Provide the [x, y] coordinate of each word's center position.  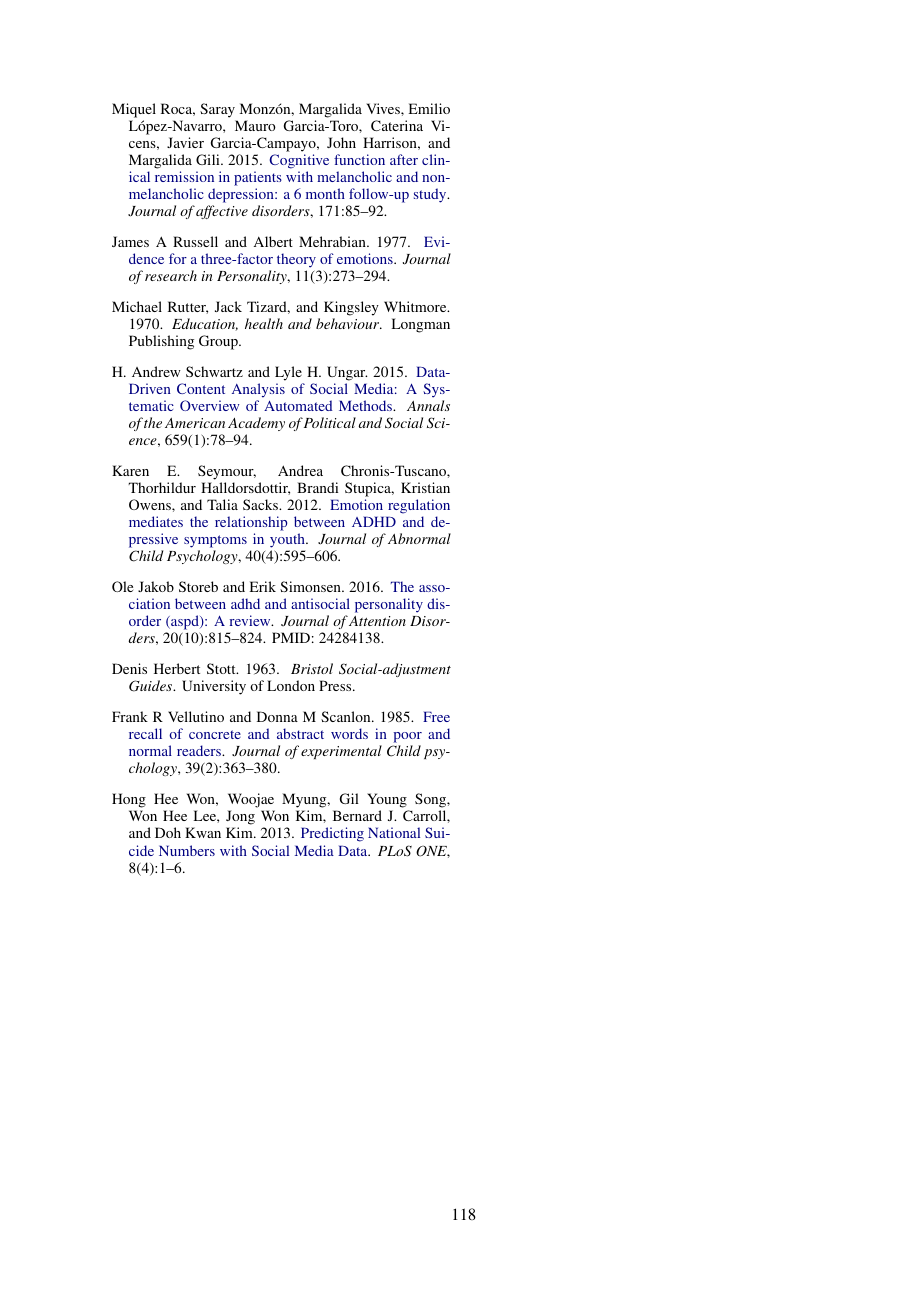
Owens [151, 504]
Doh [168, 832]
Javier [185, 142]
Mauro [255, 125]
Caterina [397, 125]
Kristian [425, 487]
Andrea [300, 470]
